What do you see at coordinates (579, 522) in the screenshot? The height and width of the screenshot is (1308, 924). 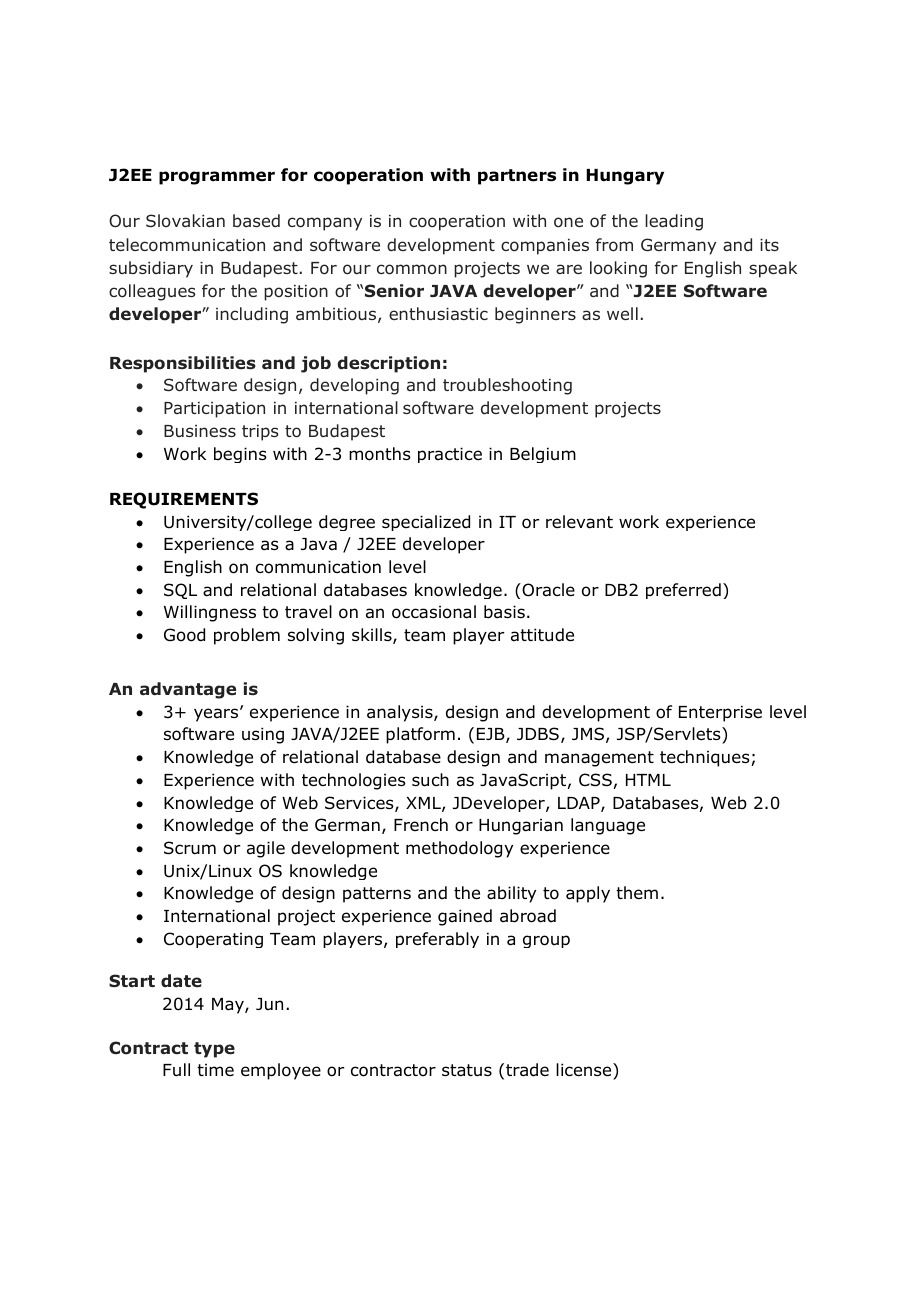 I see `relevant` at bounding box center [579, 522].
